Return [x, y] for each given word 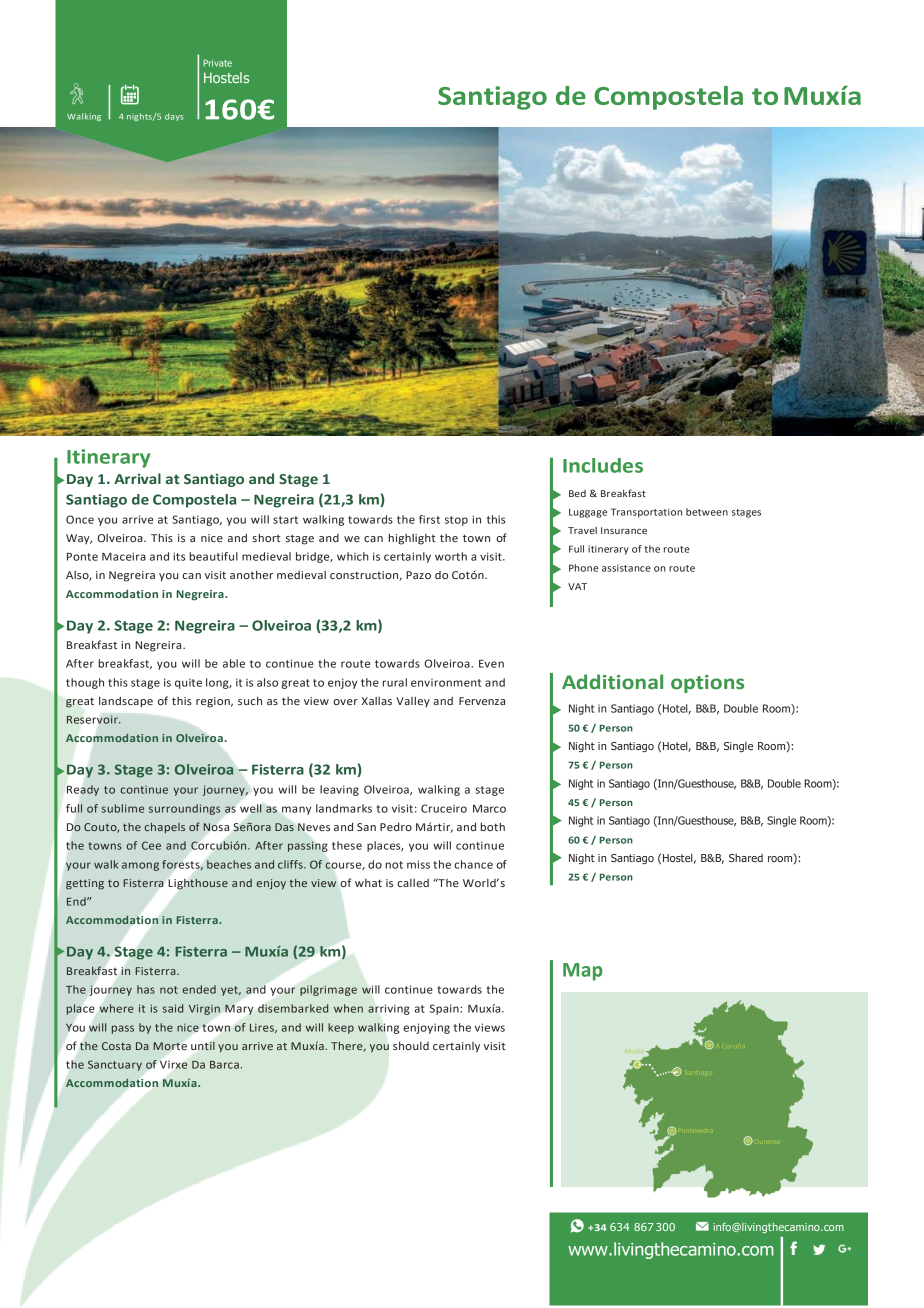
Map [583, 972]
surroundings [184, 809]
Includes [603, 465]
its [179, 556]
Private [217, 63]
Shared [746, 858]
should [411, 1045]
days [174, 117]
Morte [170, 1046]
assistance [626, 568]
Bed [577, 493]
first [429, 519]
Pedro [396, 826]
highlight [412, 539]
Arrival [137, 478]
